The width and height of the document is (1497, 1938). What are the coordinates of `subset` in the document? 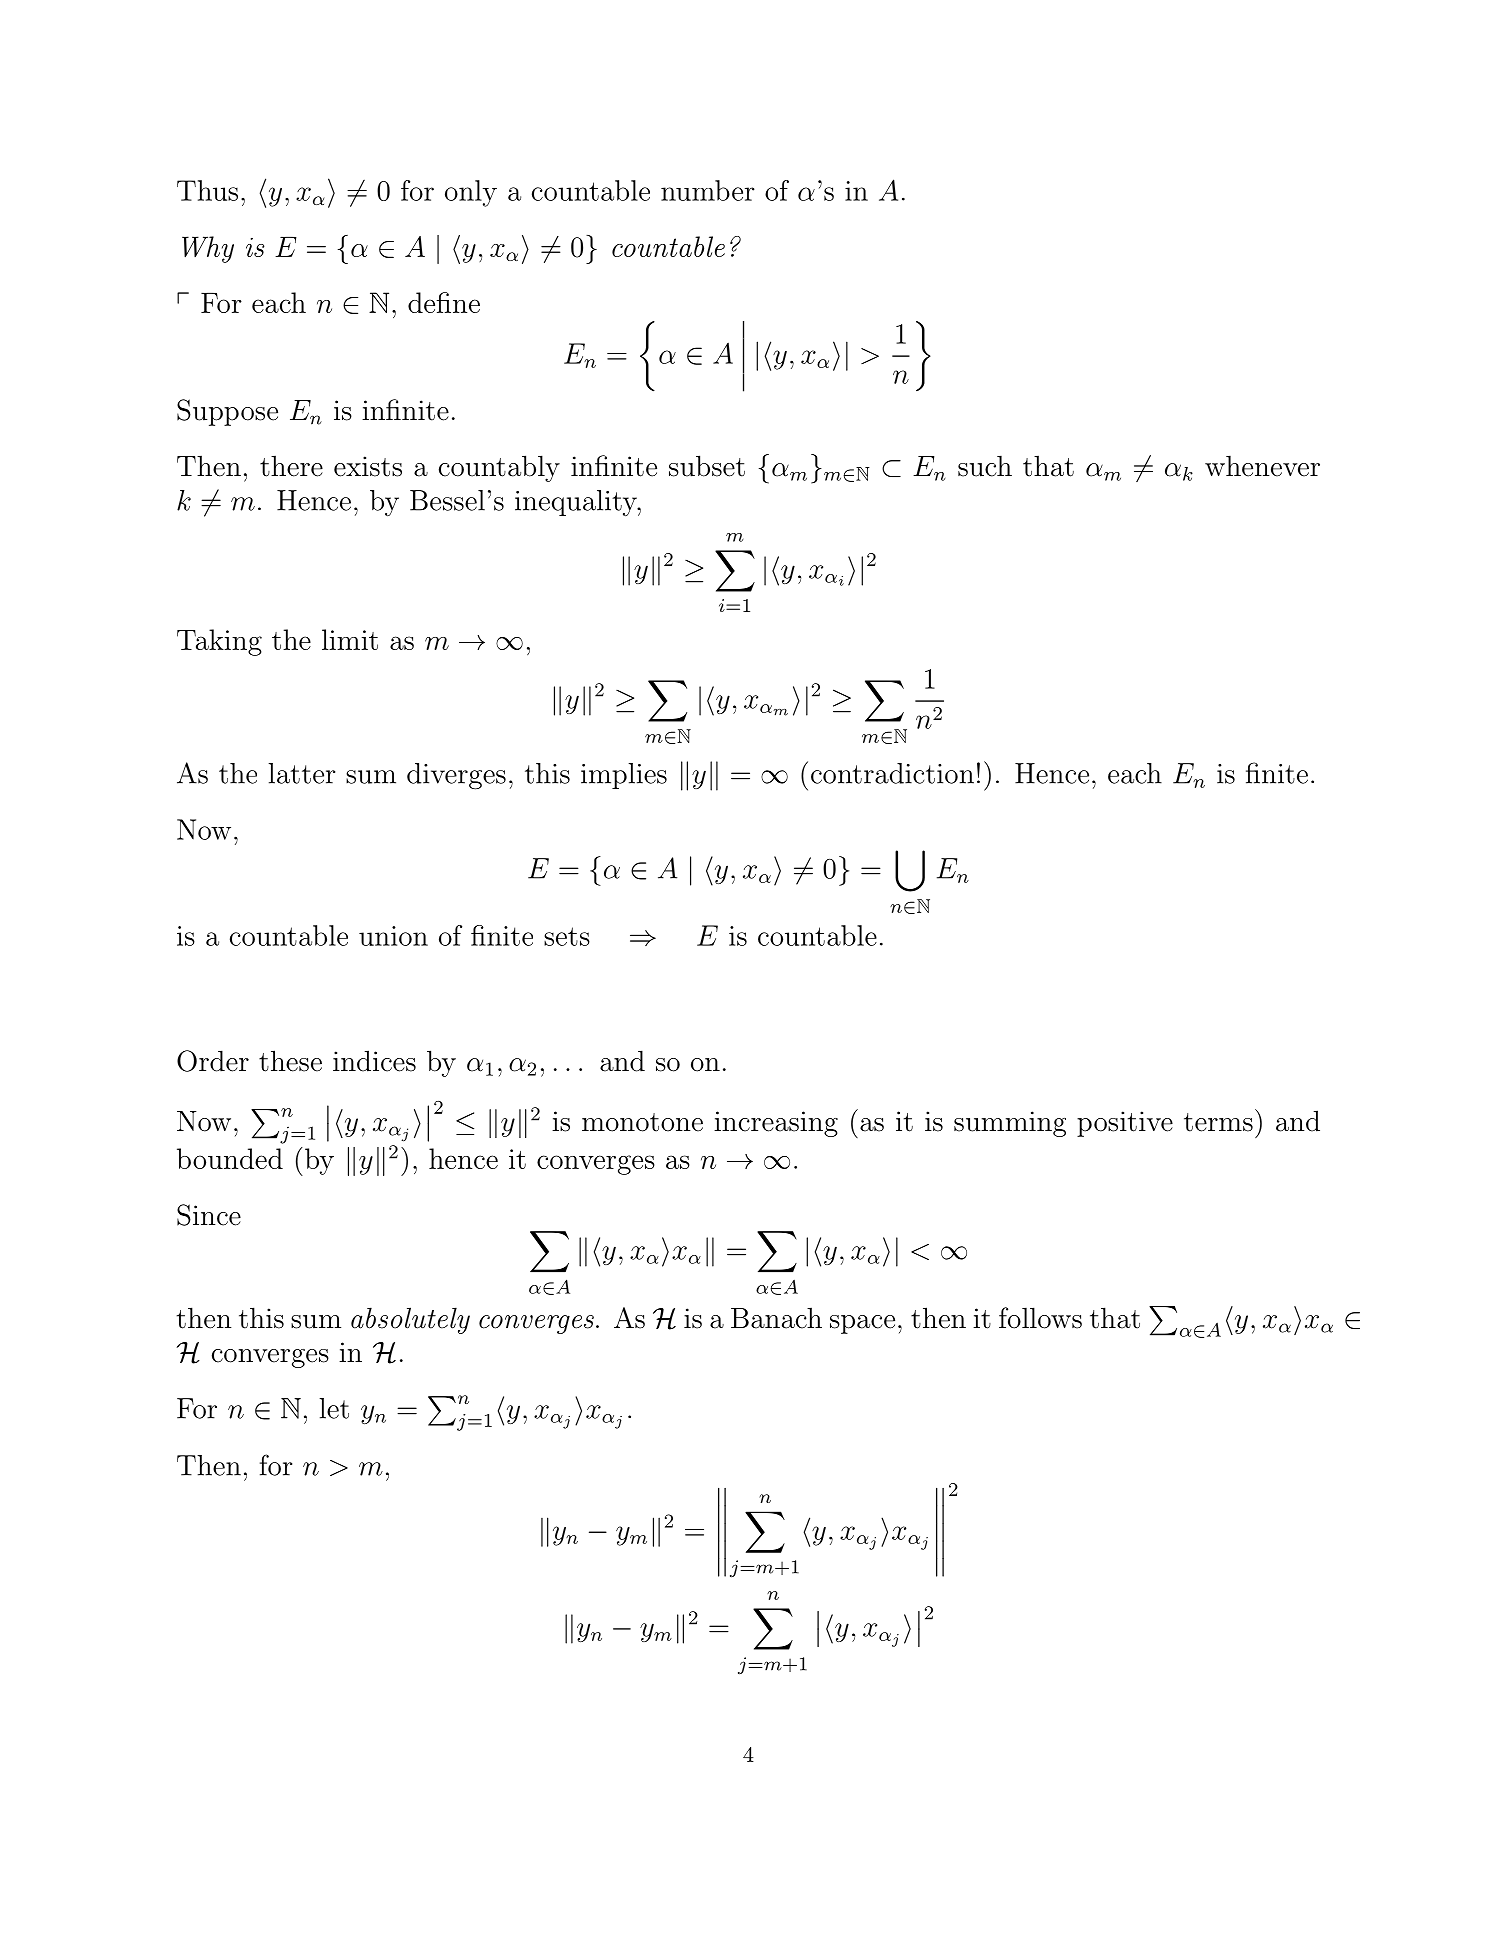 It's located at (707, 466).
